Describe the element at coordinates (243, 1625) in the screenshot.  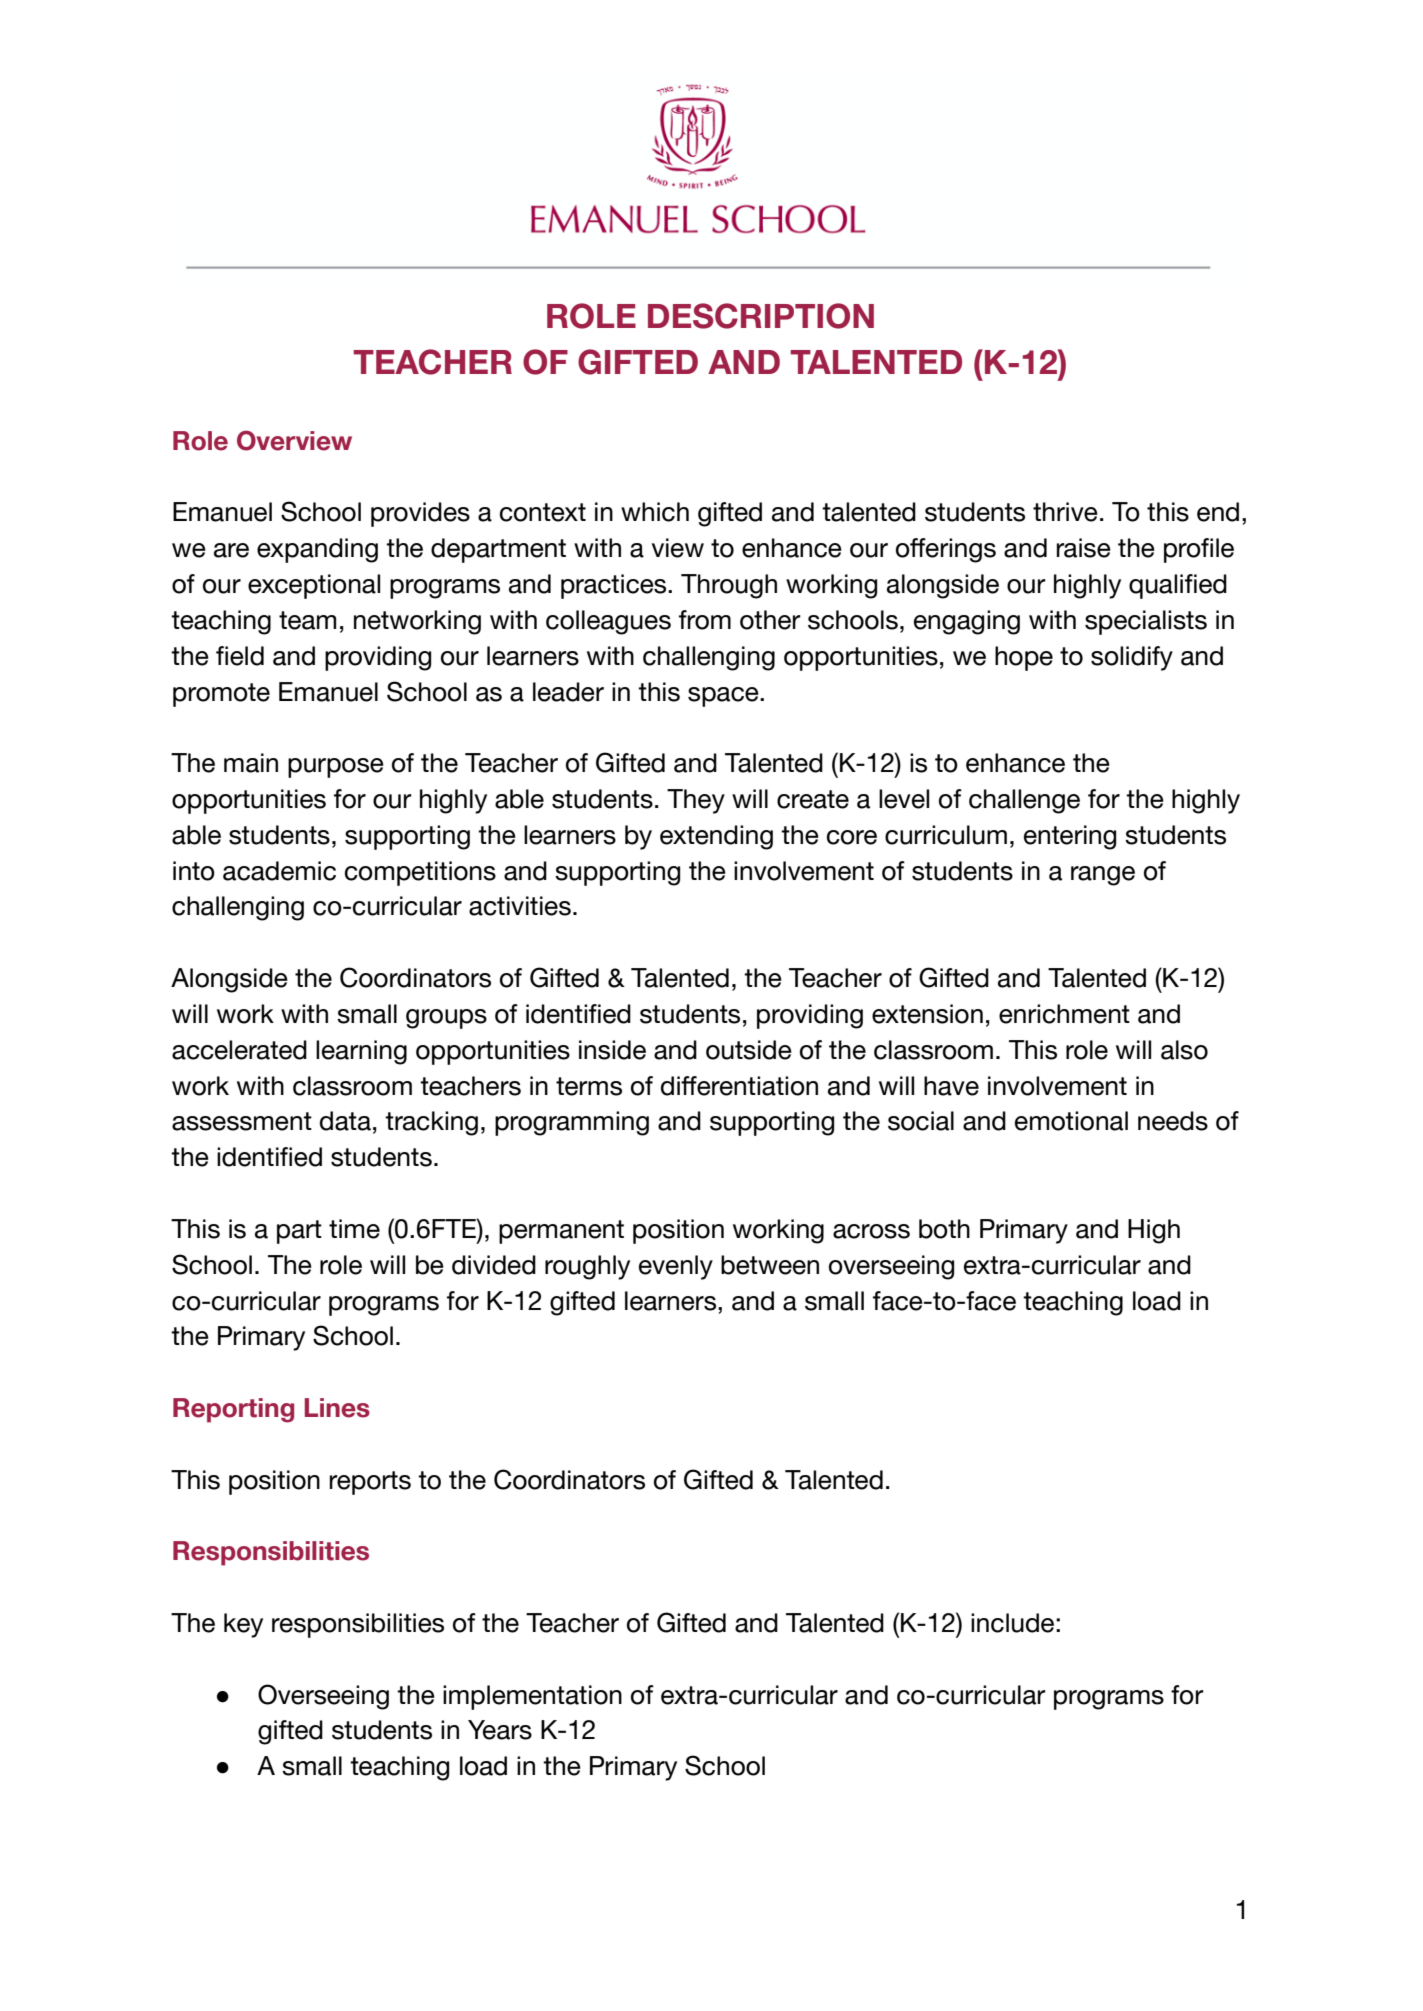
I see `key` at that location.
